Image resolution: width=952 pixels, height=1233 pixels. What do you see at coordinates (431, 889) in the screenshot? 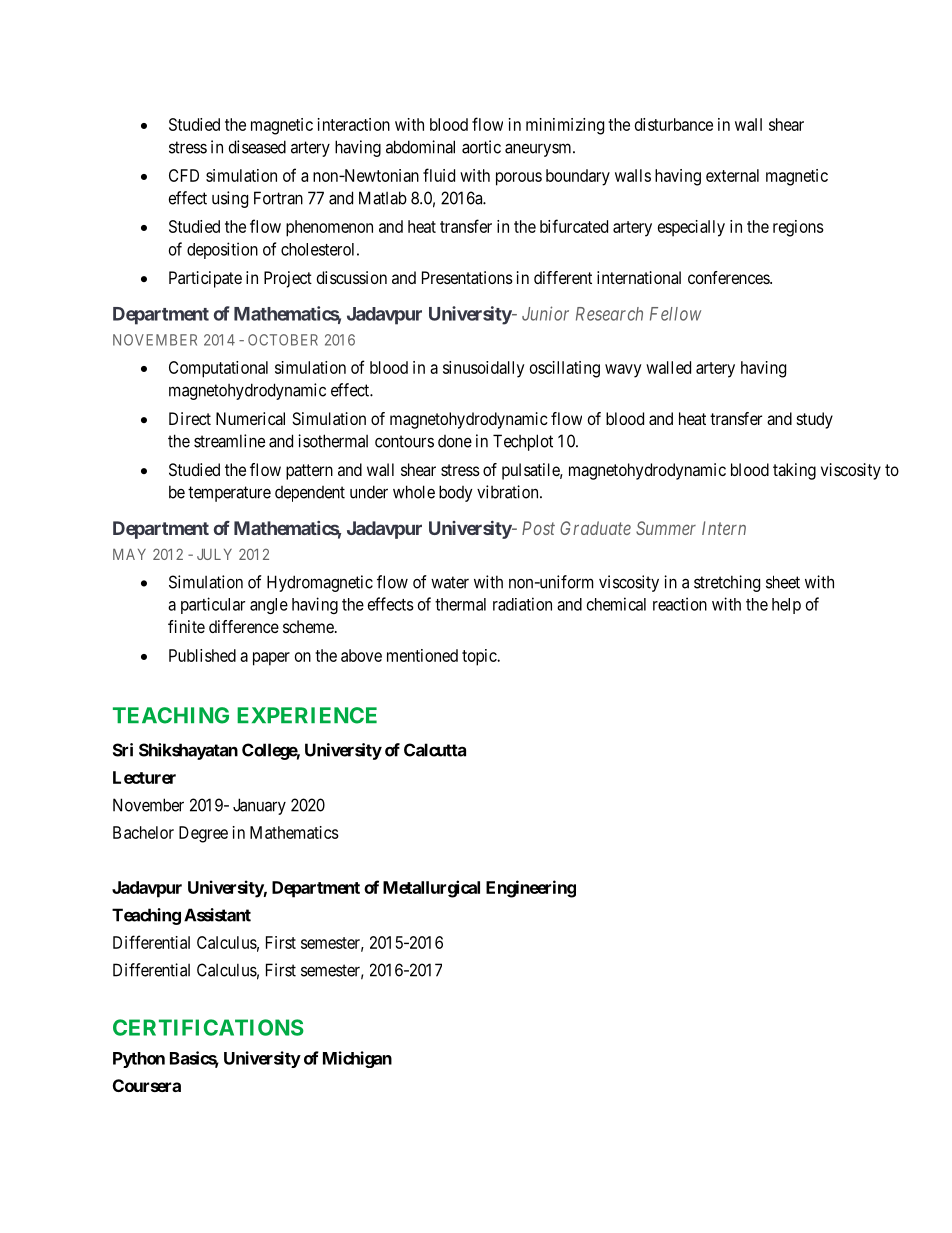
I see `Metallurgical` at bounding box center [431, 889].
